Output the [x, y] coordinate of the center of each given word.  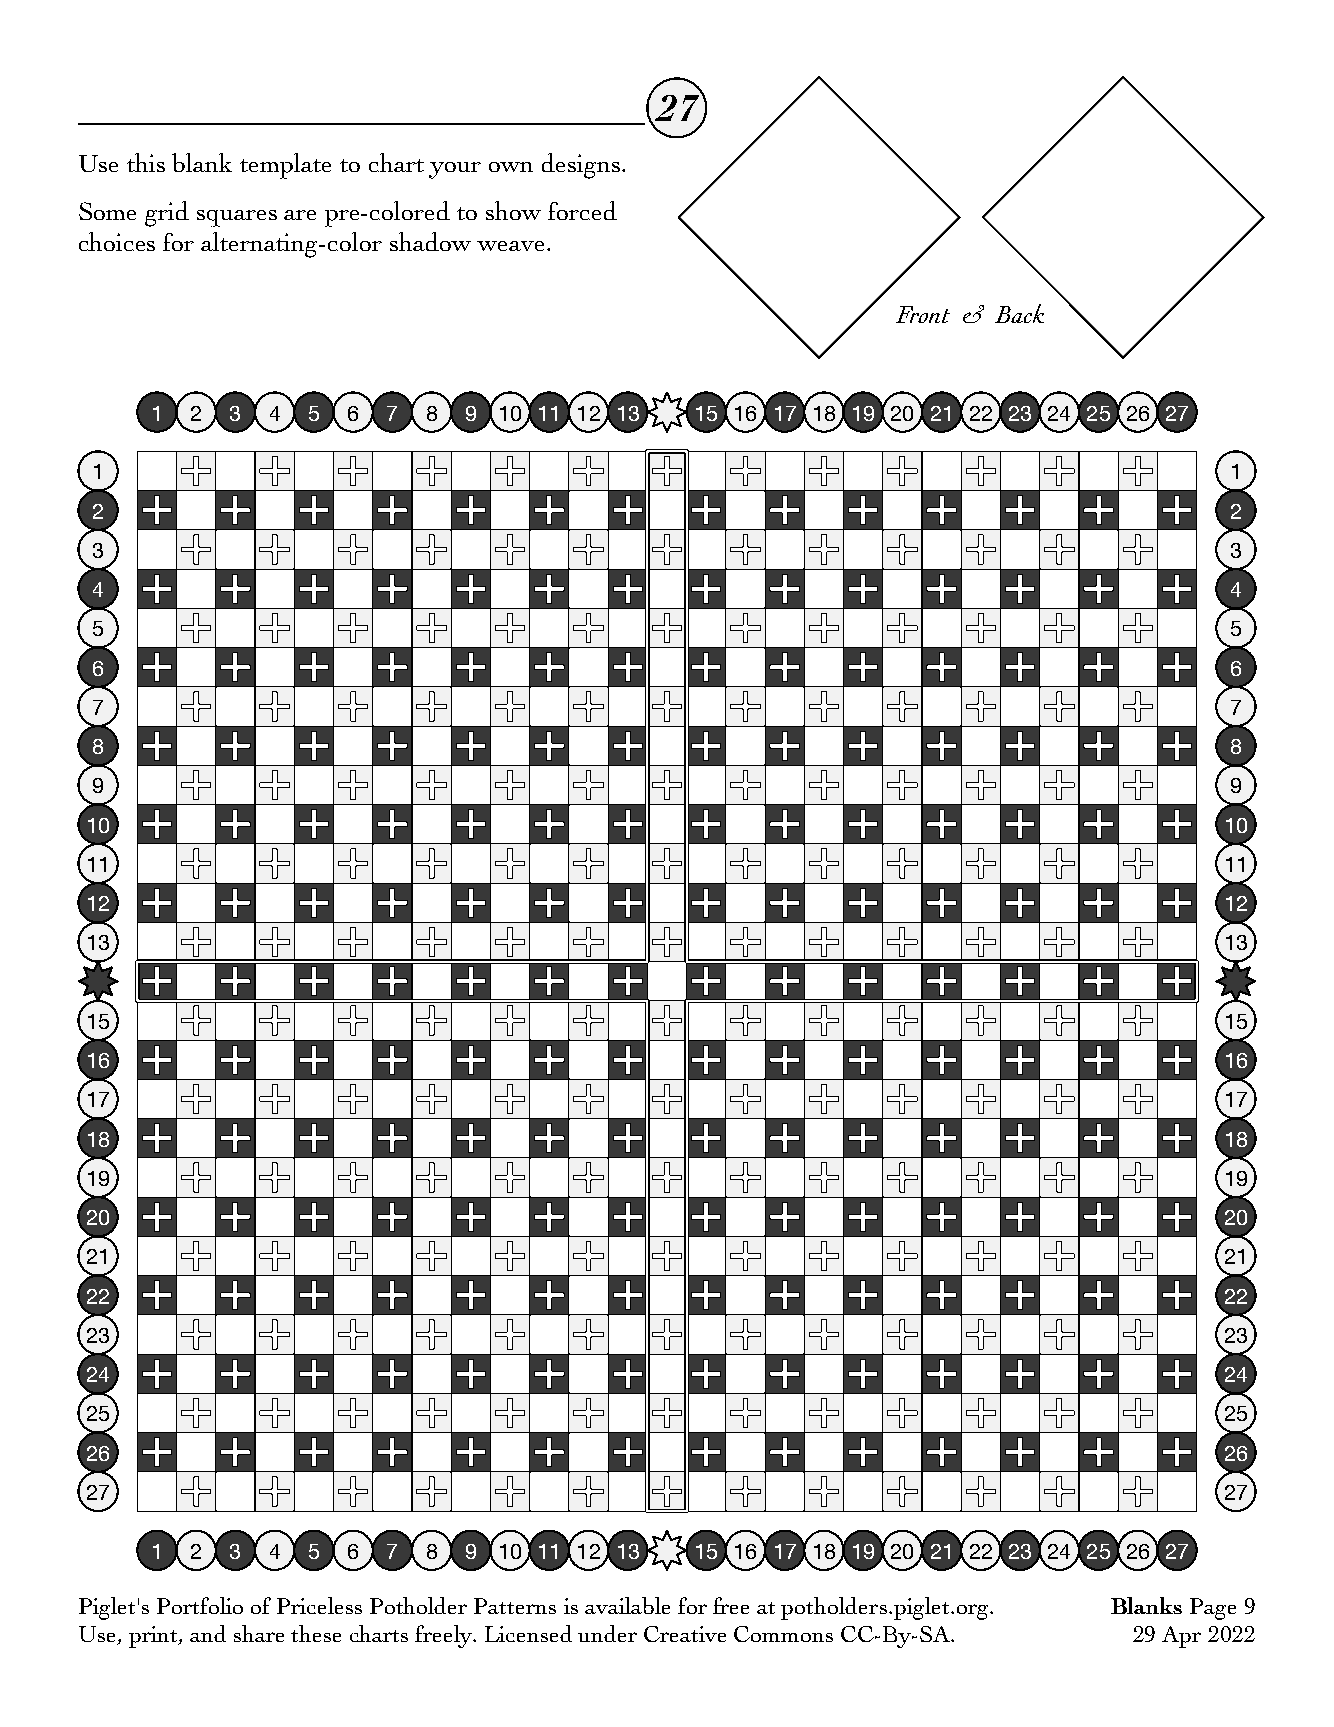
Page [1213, 1609]
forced [582, 210]
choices [117, 241]
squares [237, 218]
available [627, 1605]
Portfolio [200, 1605]
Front [923, 314]
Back [1019, 313]
